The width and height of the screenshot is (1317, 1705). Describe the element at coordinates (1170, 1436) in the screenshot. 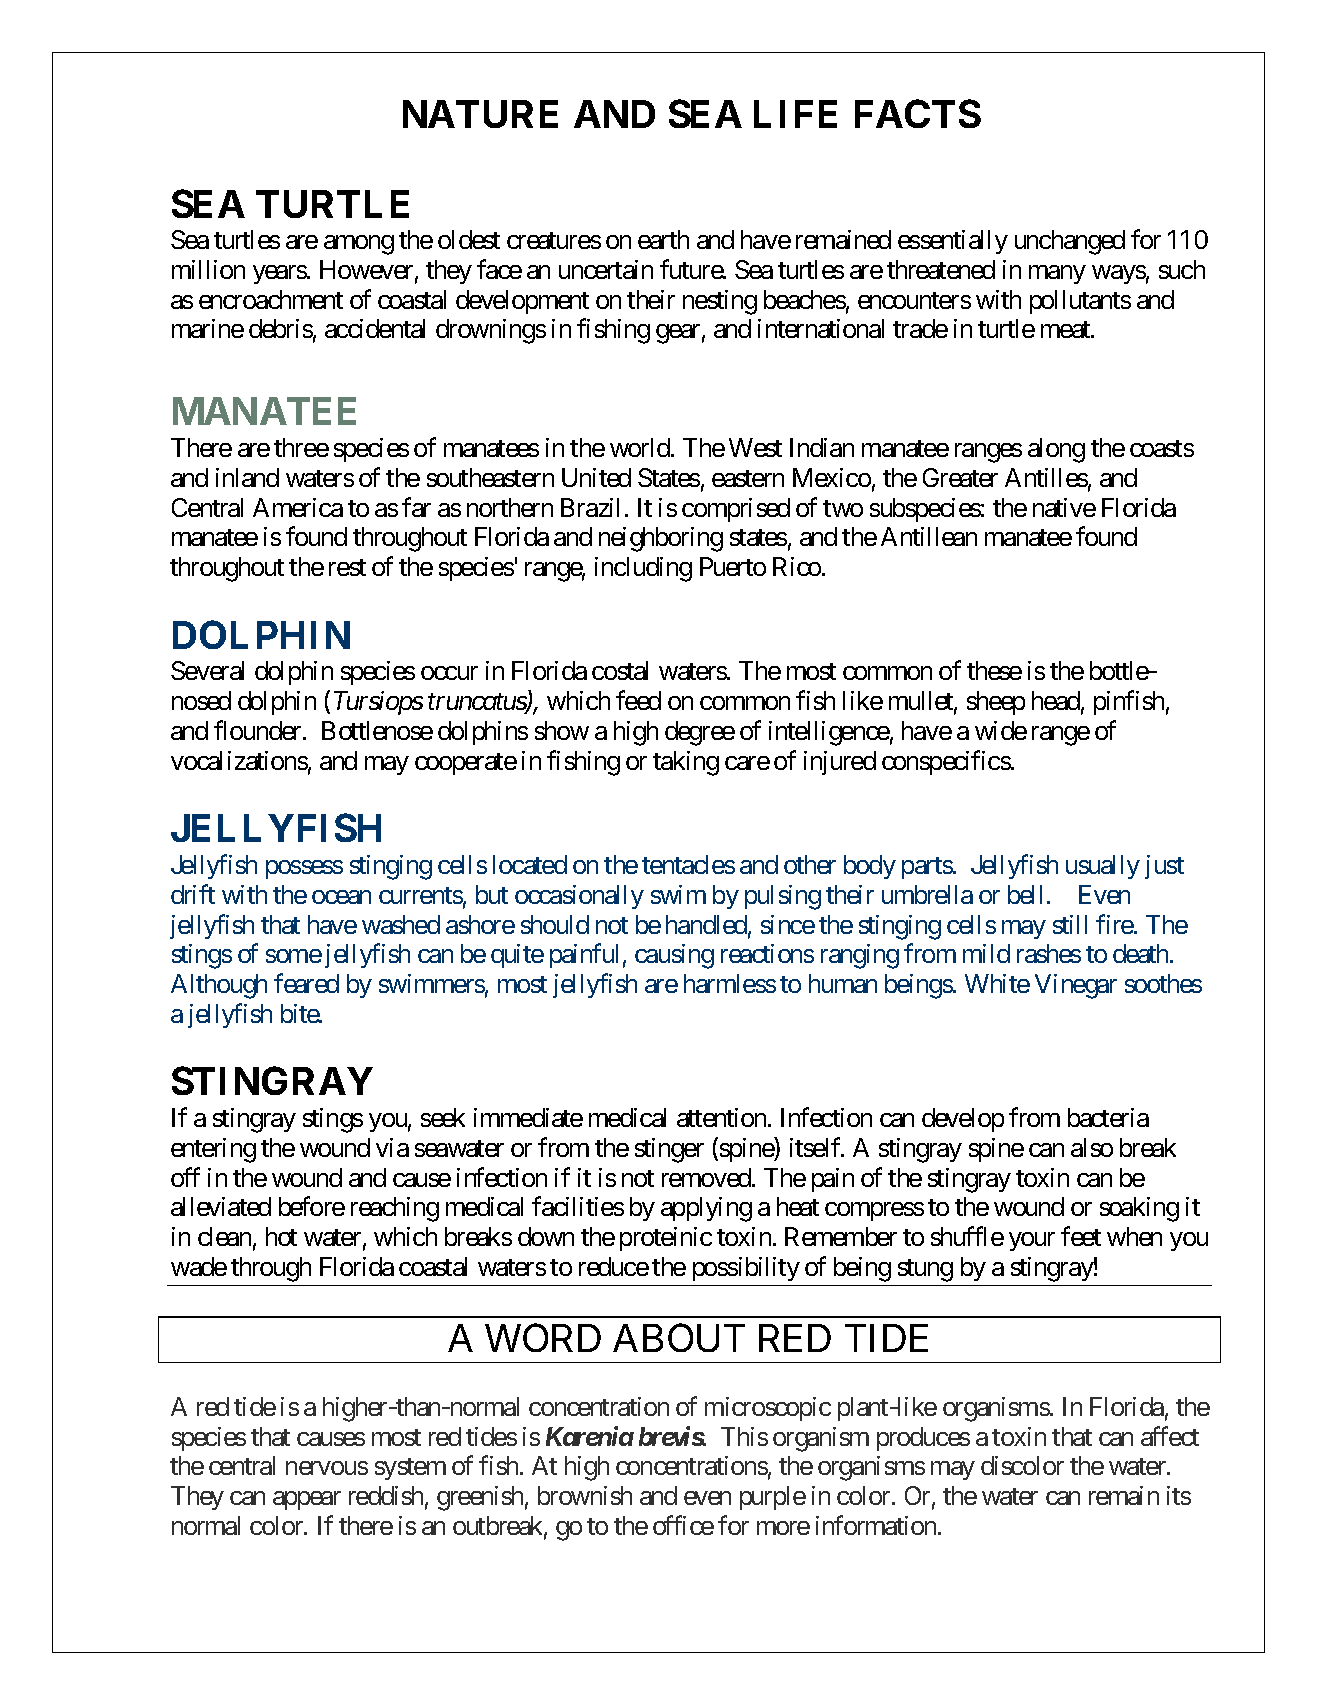

I see `affect` at that location.
